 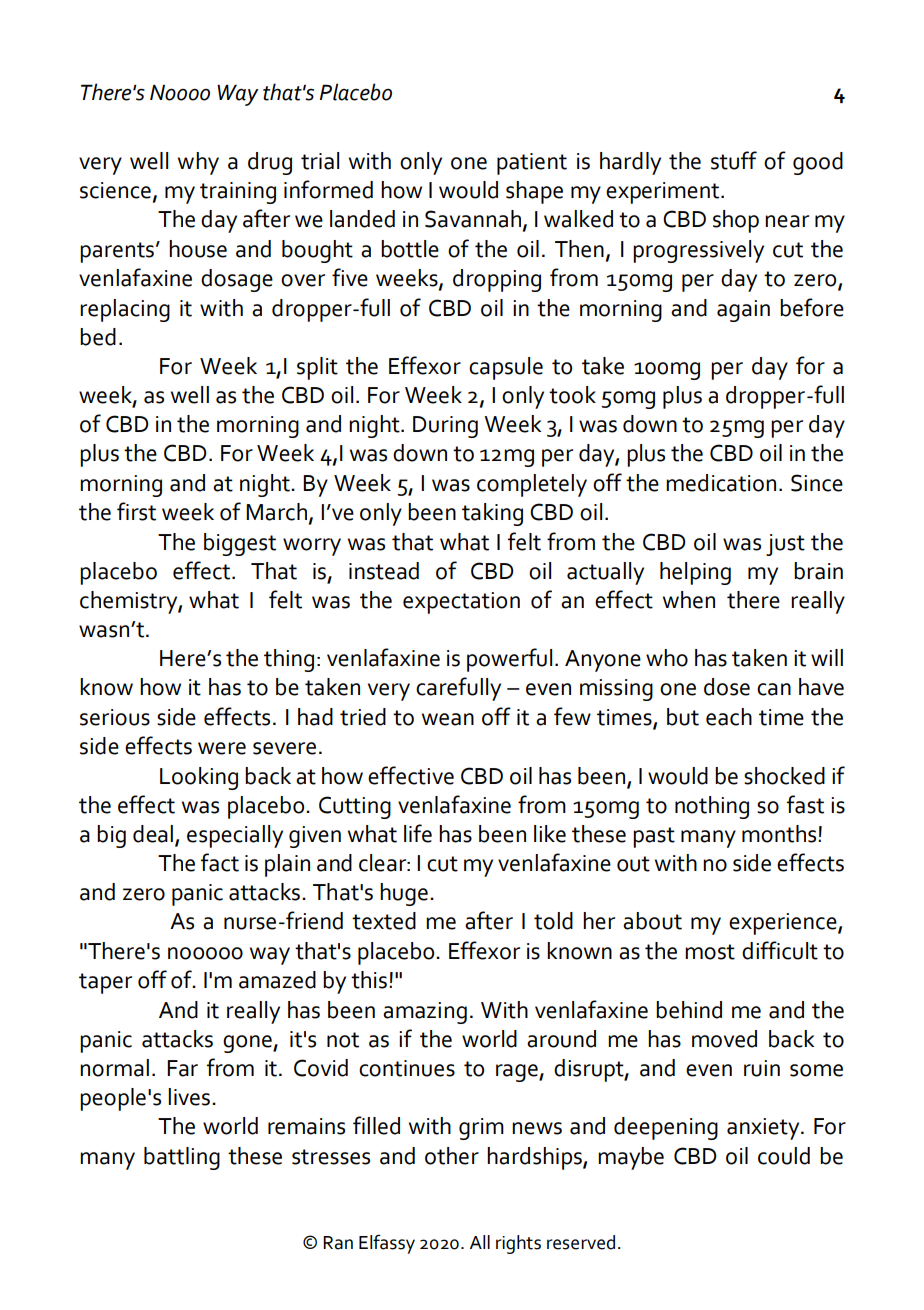 What do you see at coordinates (736, 221) in the screenshot?
I see `shop` at bounding box center [736, 221].
